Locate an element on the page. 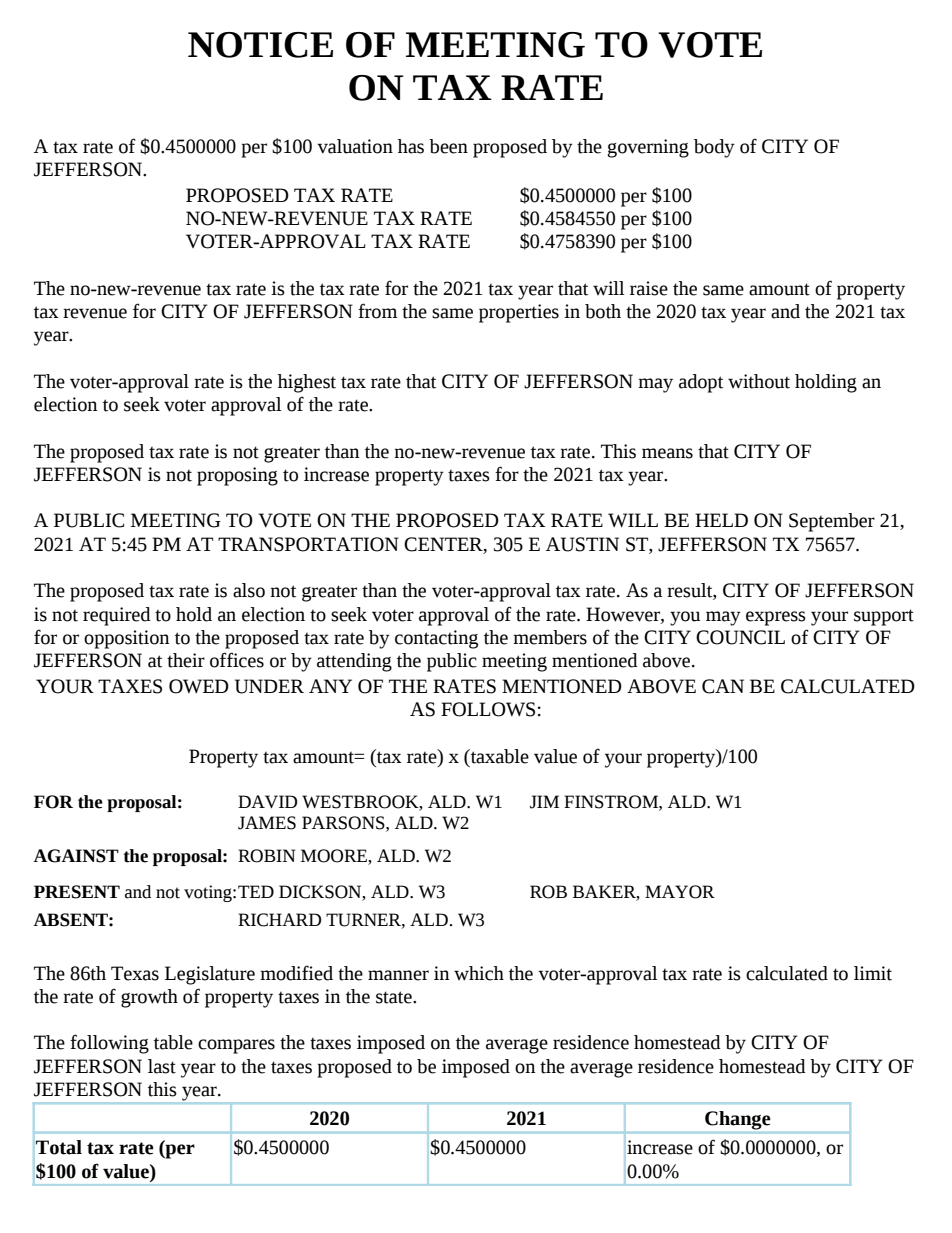 This image has width=952, height=1233. NOTICE is located at coordinates (260, 45).
